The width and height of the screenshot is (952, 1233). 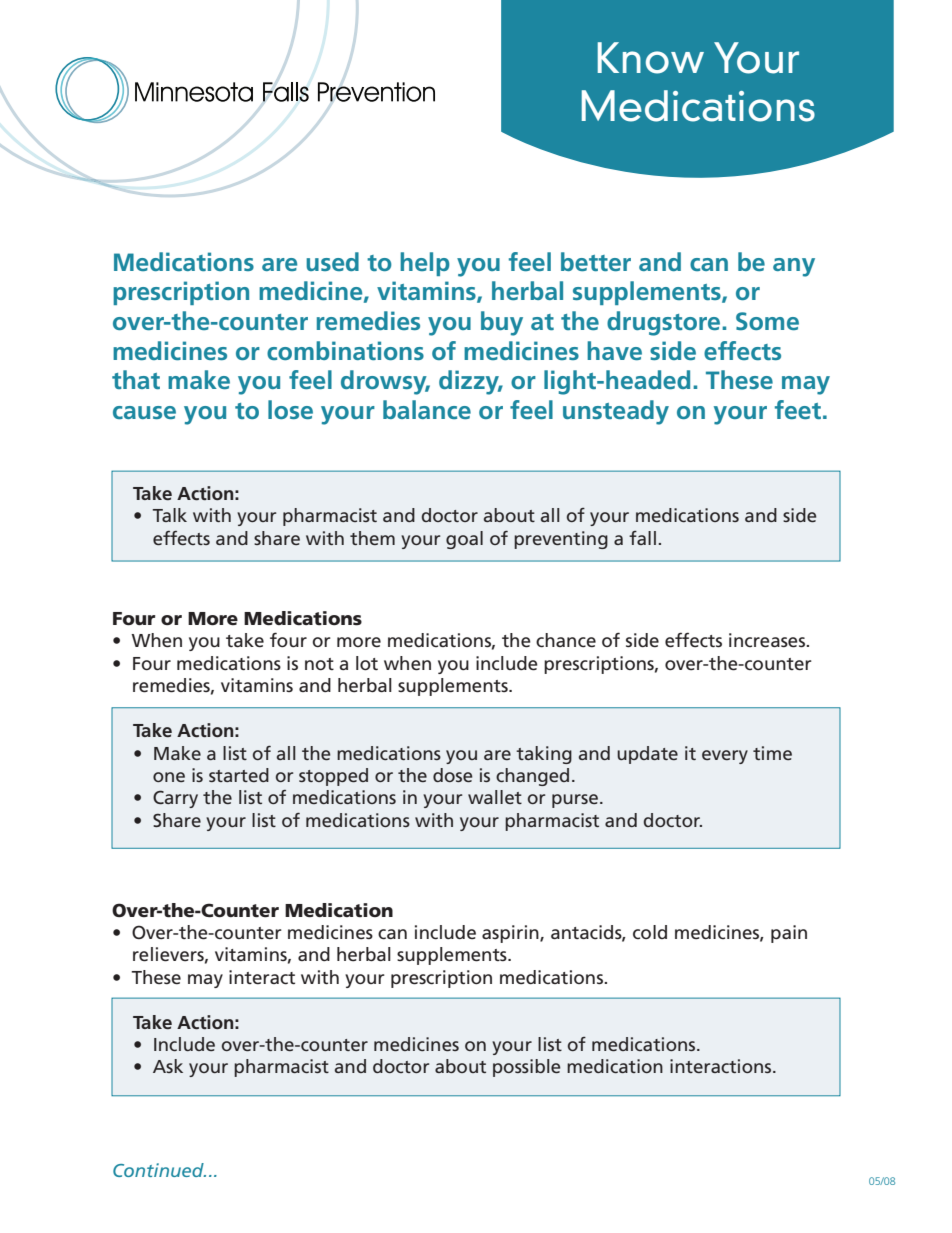 What do you see at coordinates (144, 412) in the screenshot?
I see `cause` at bounding box center [144, 412].
